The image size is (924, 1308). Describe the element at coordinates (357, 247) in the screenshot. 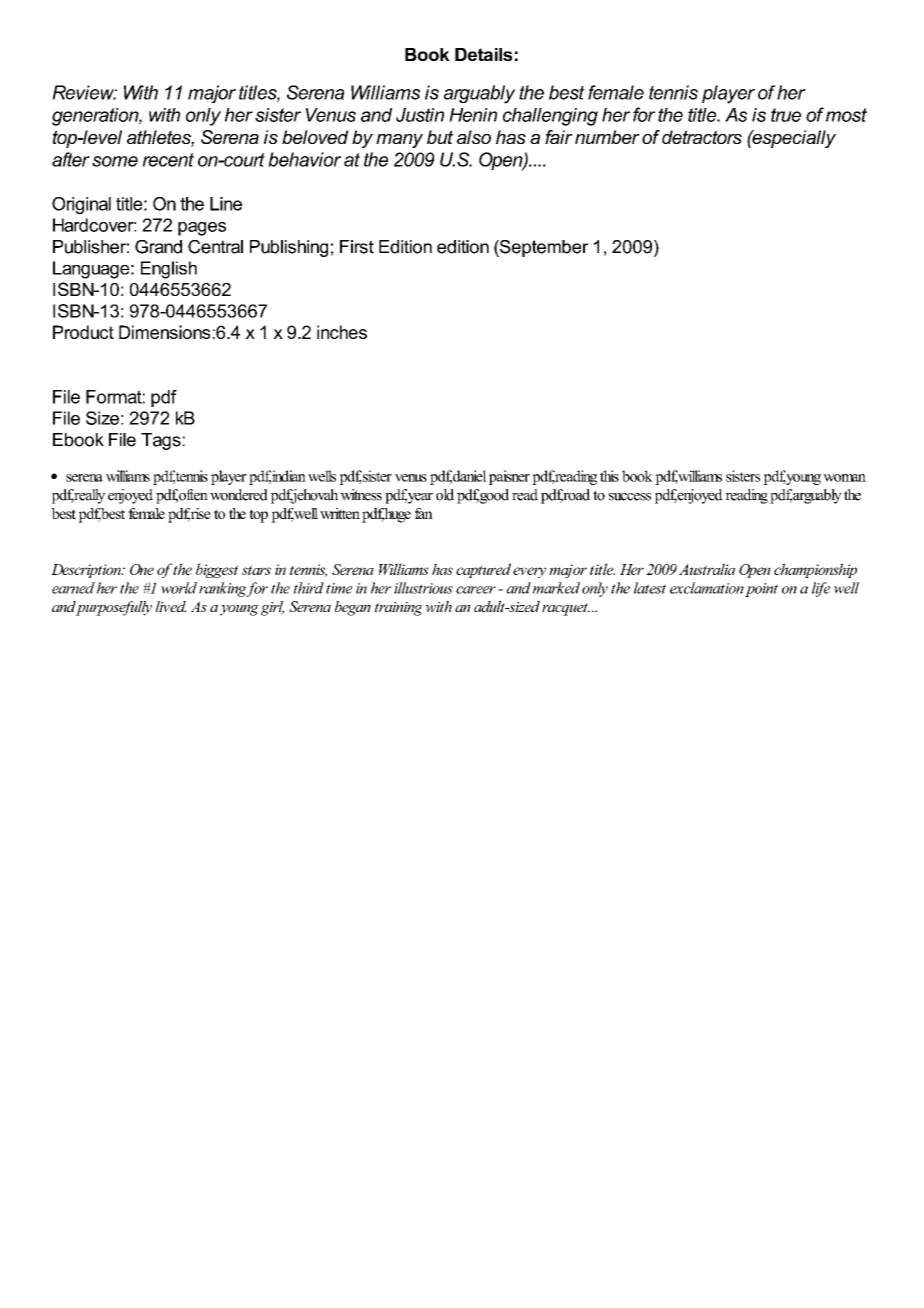

I see `First` at that location.
